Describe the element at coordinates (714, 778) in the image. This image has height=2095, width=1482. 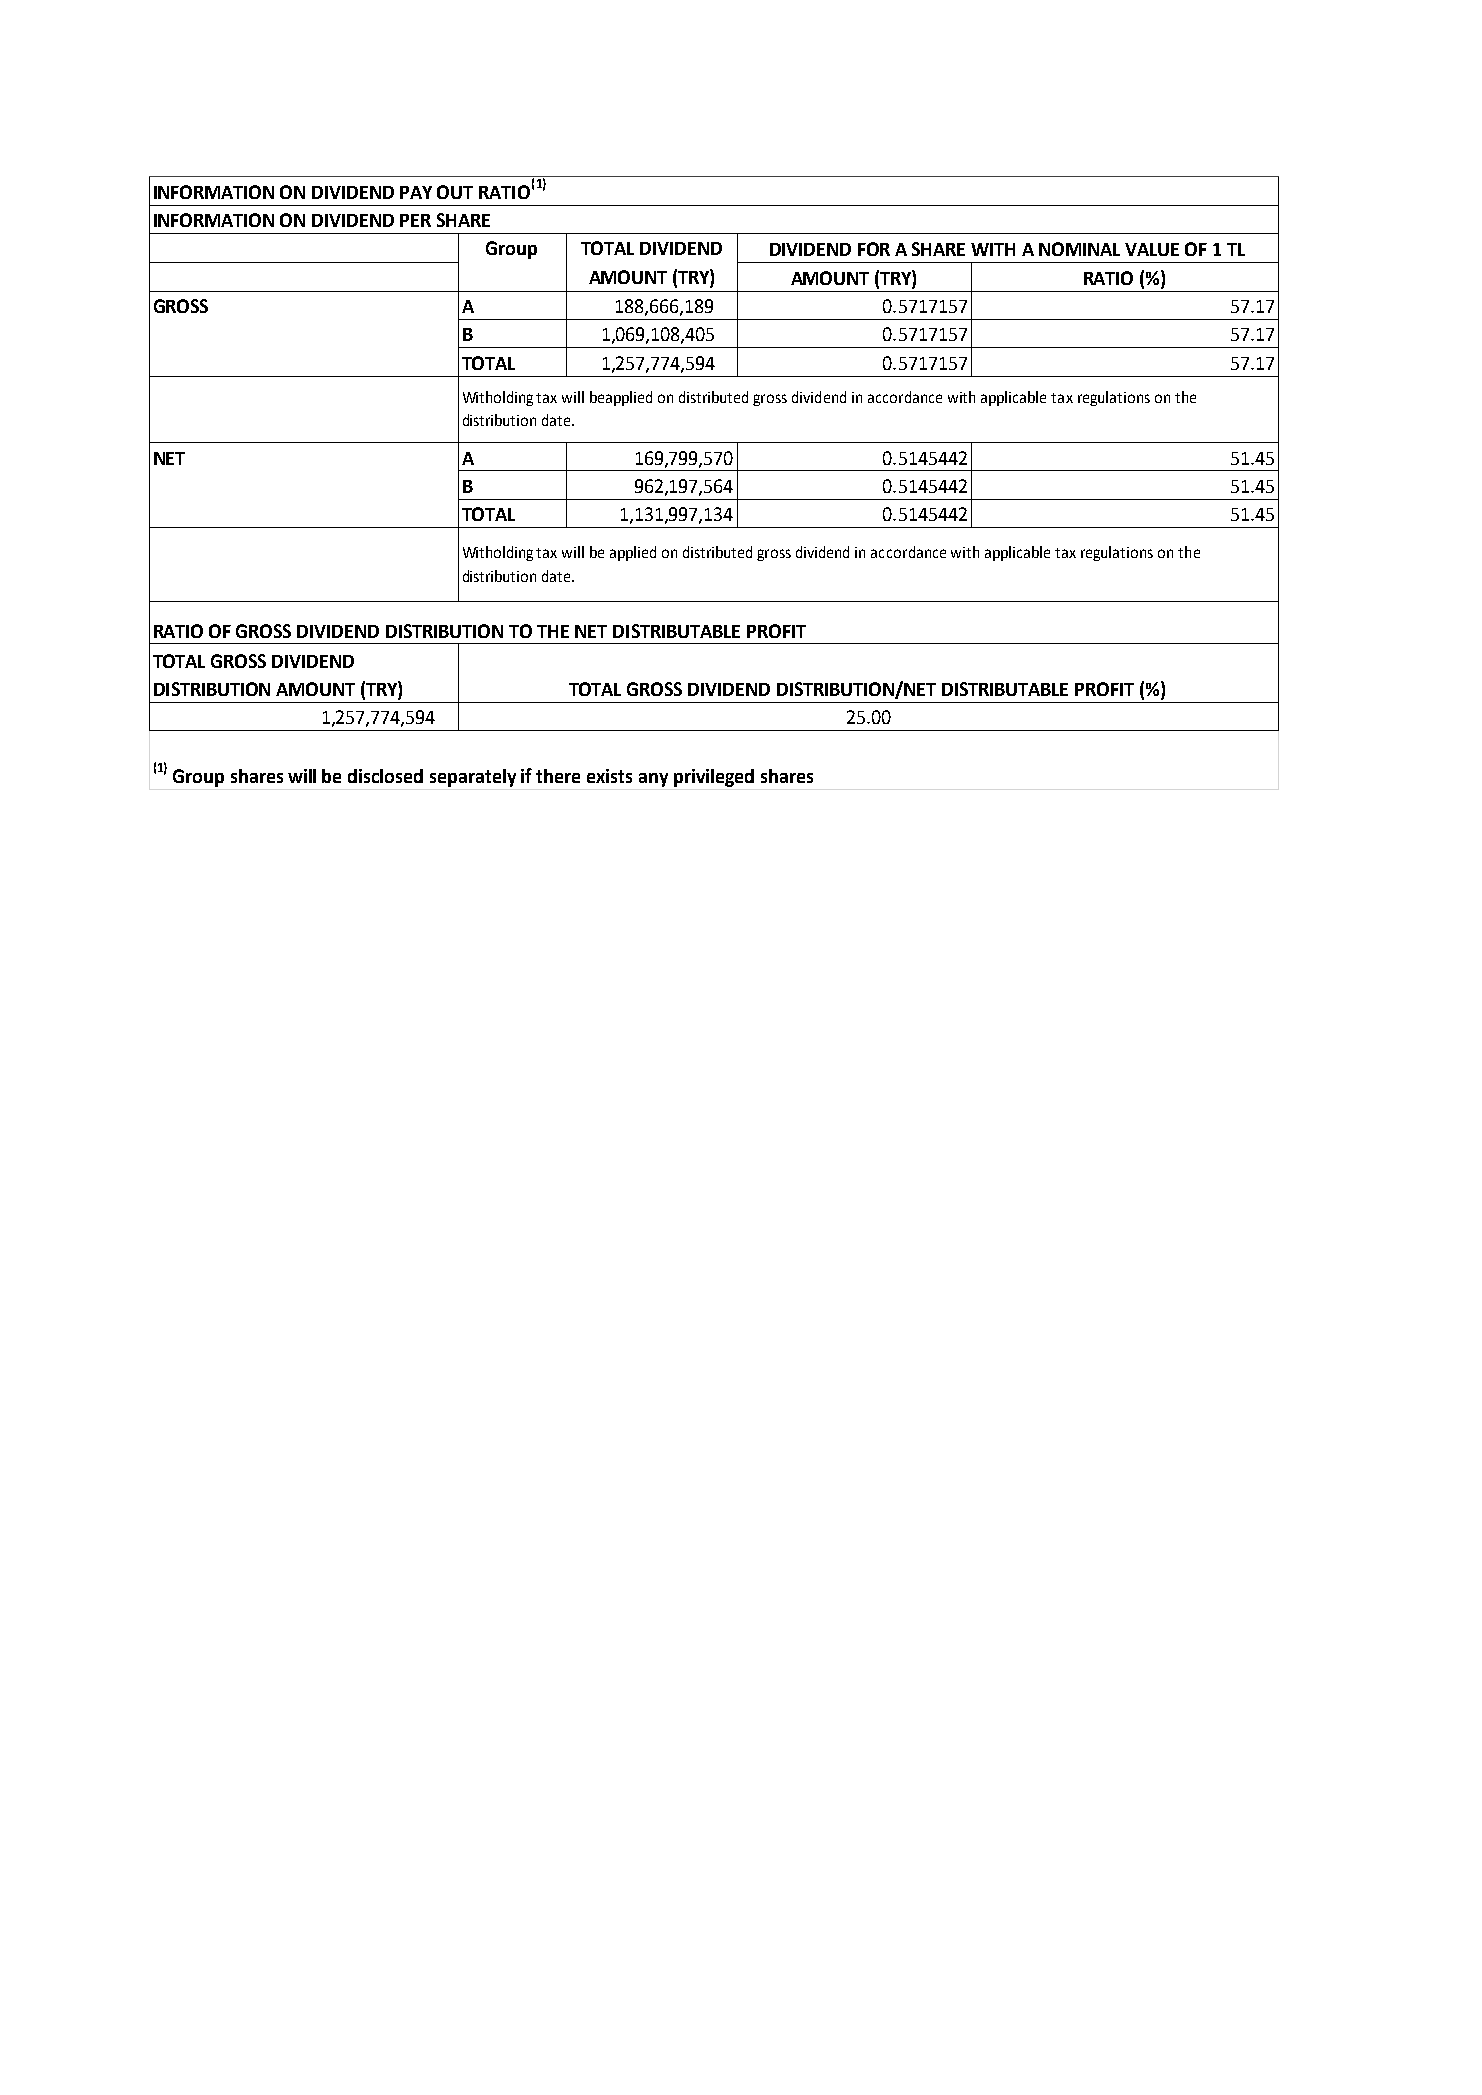
I see `privileged` at that location.
